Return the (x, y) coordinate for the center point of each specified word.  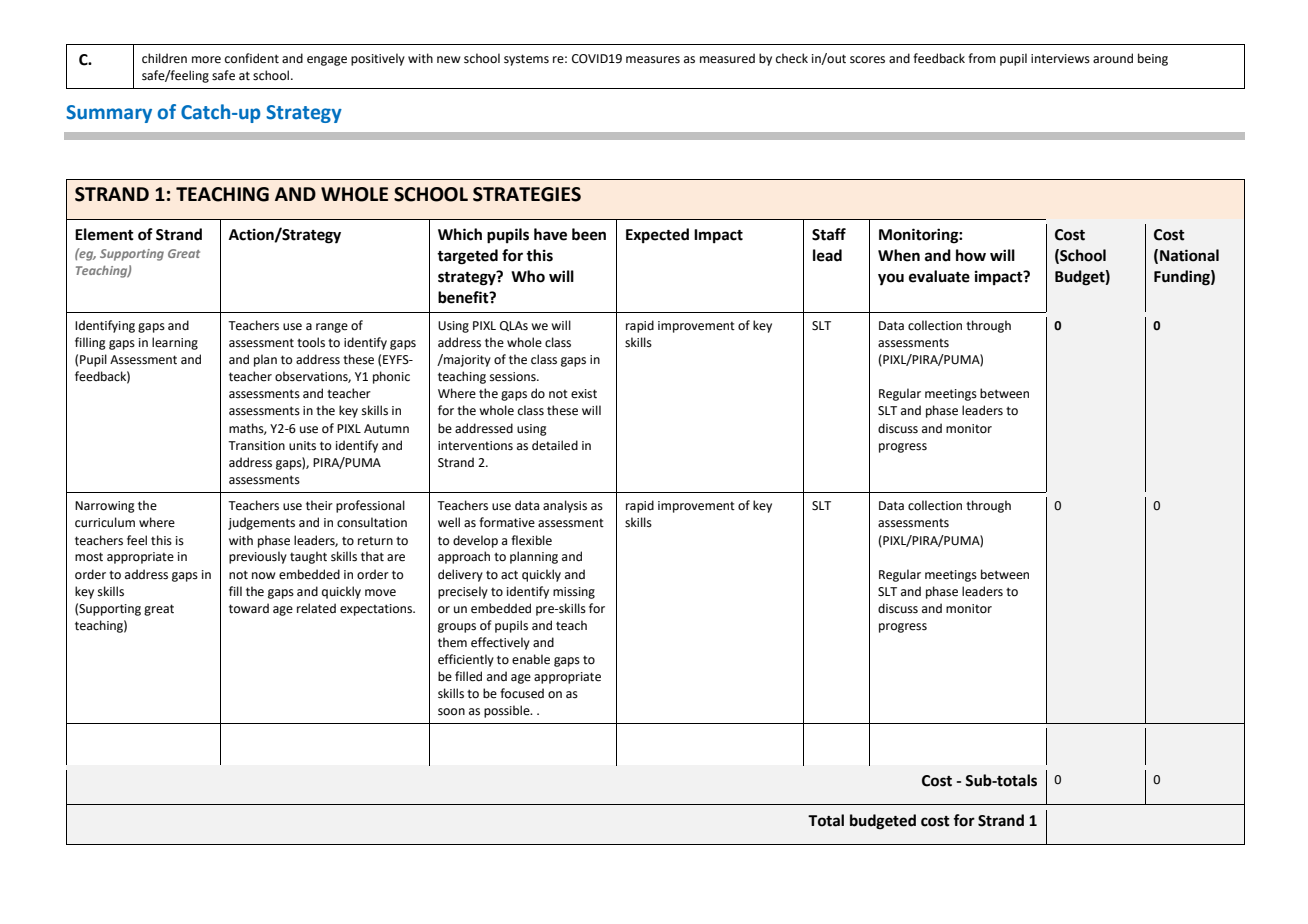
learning (175, 343)
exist (584, 394)
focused (522, 693)
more (206, 60)
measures (653, 60)
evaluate (939, 276)
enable (531, 659)
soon (451, 712)
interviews (1060, 59)
